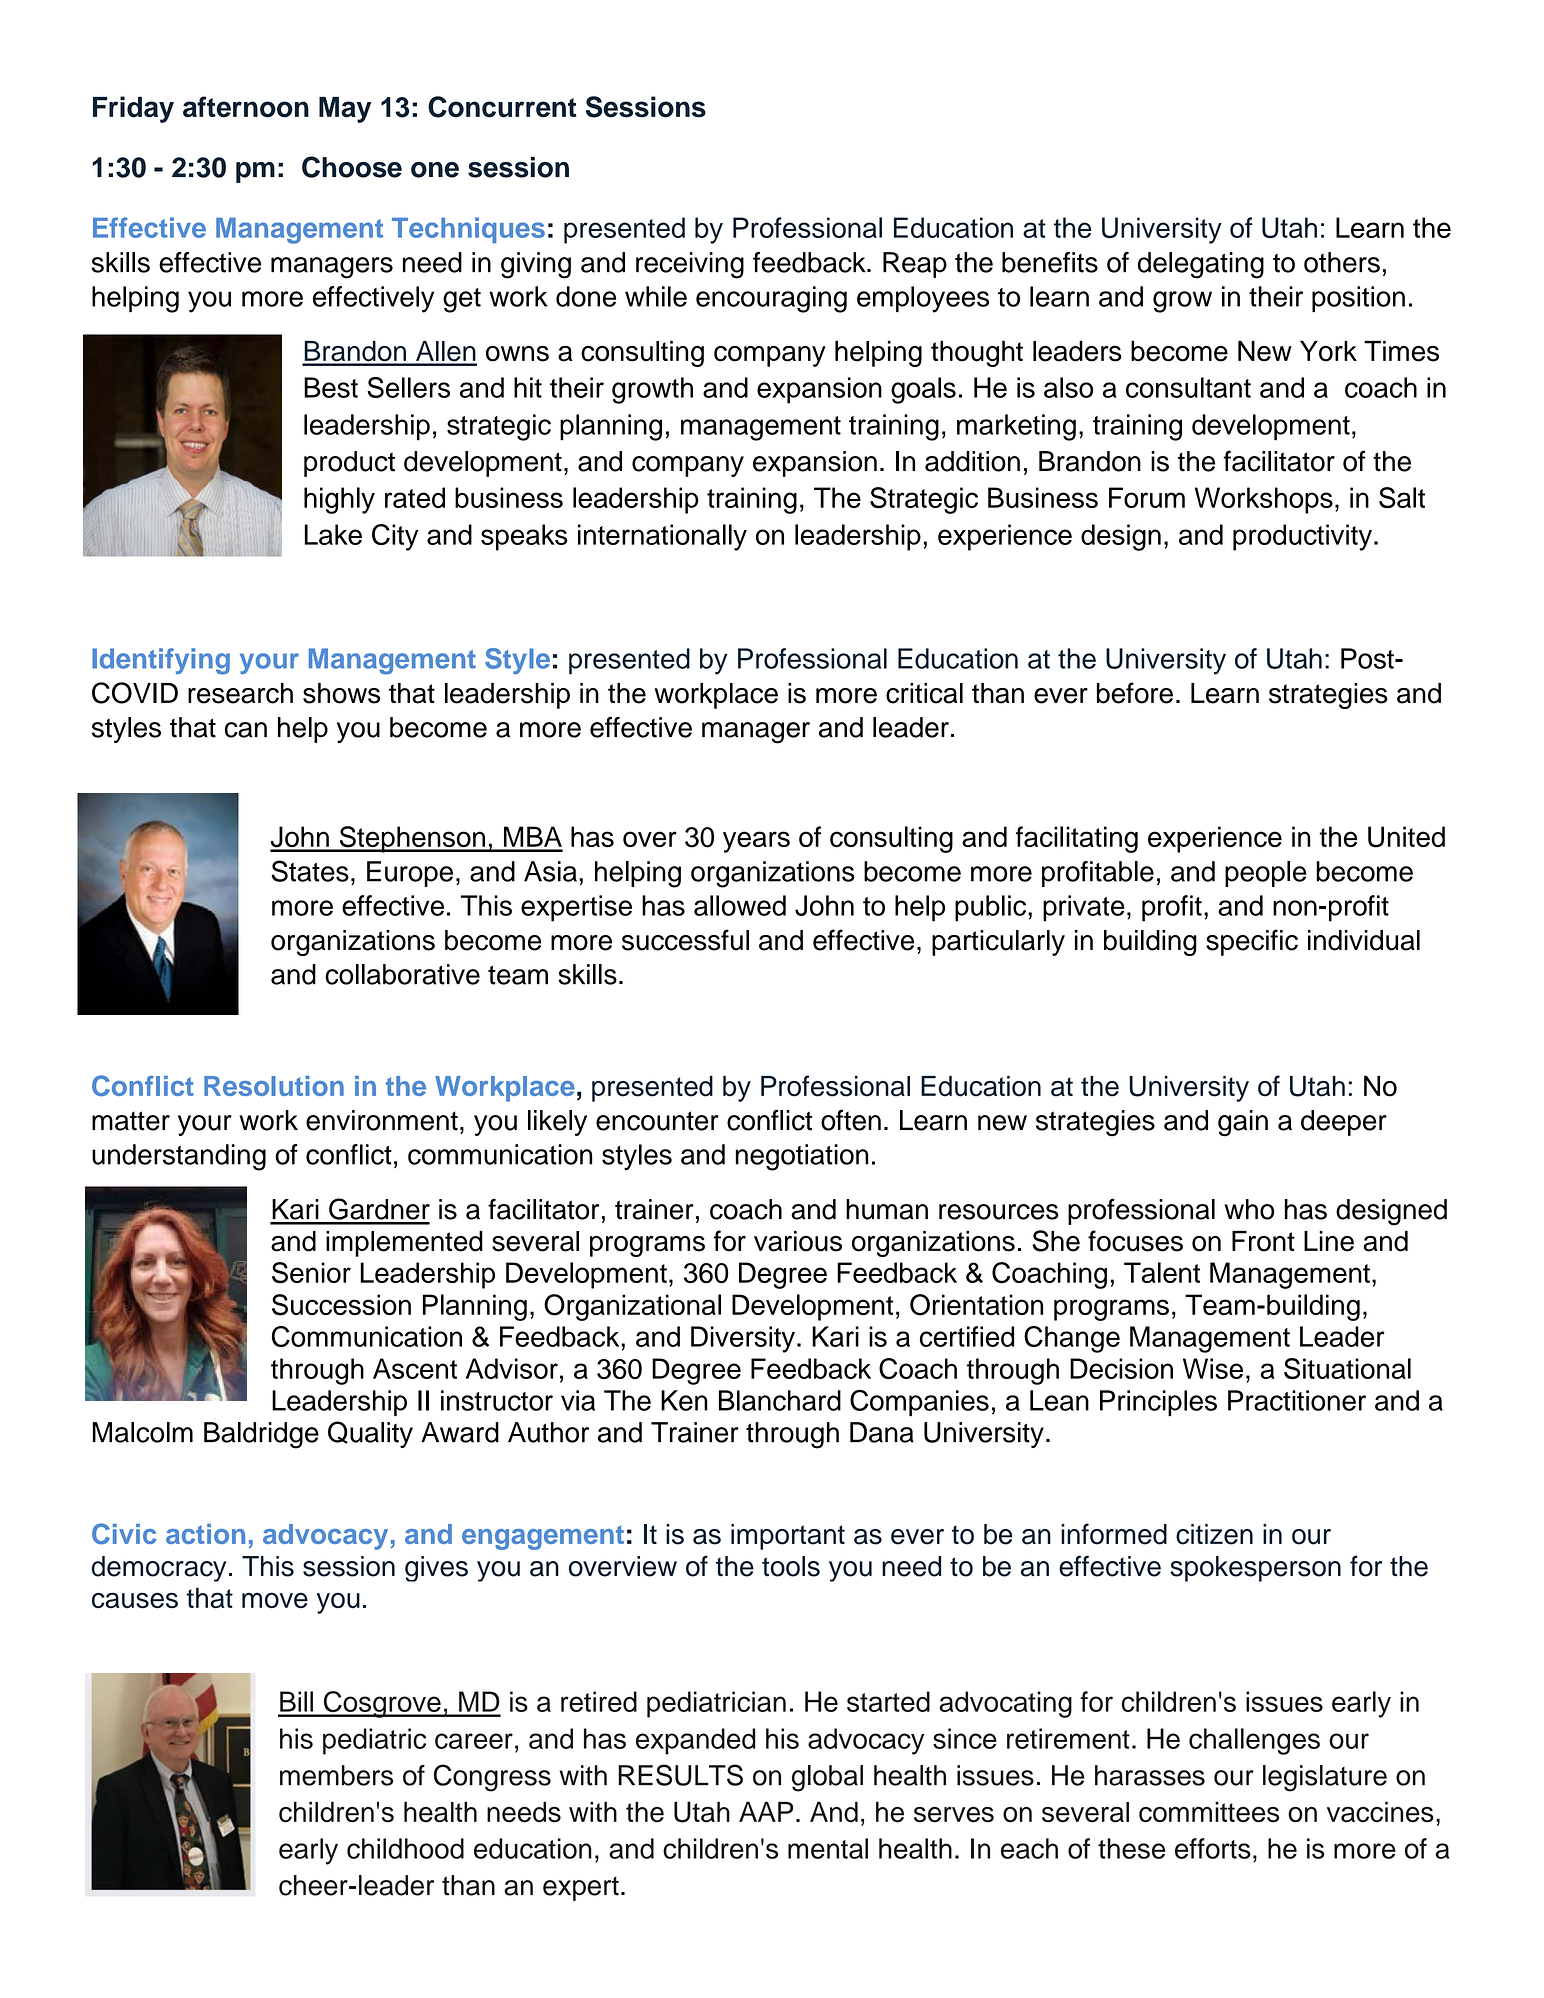 The width and height of the page is (1544, 1998). What do you see at coordinates (690, 265) in the page?
I see `receiving` at bounding box center [690, 265].
